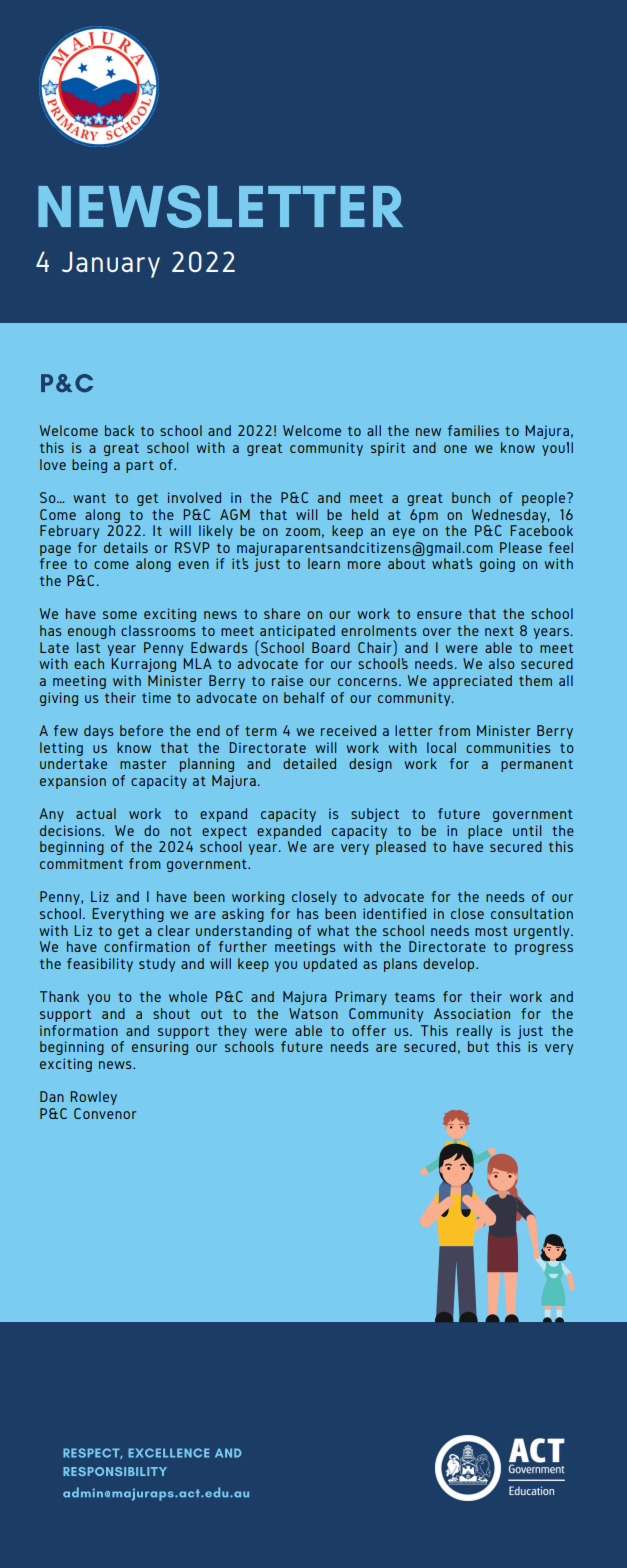 This document has height=1568, width=627. Describe the element at coordinates (81, 863) in the document. I see `commitment` at that location.
